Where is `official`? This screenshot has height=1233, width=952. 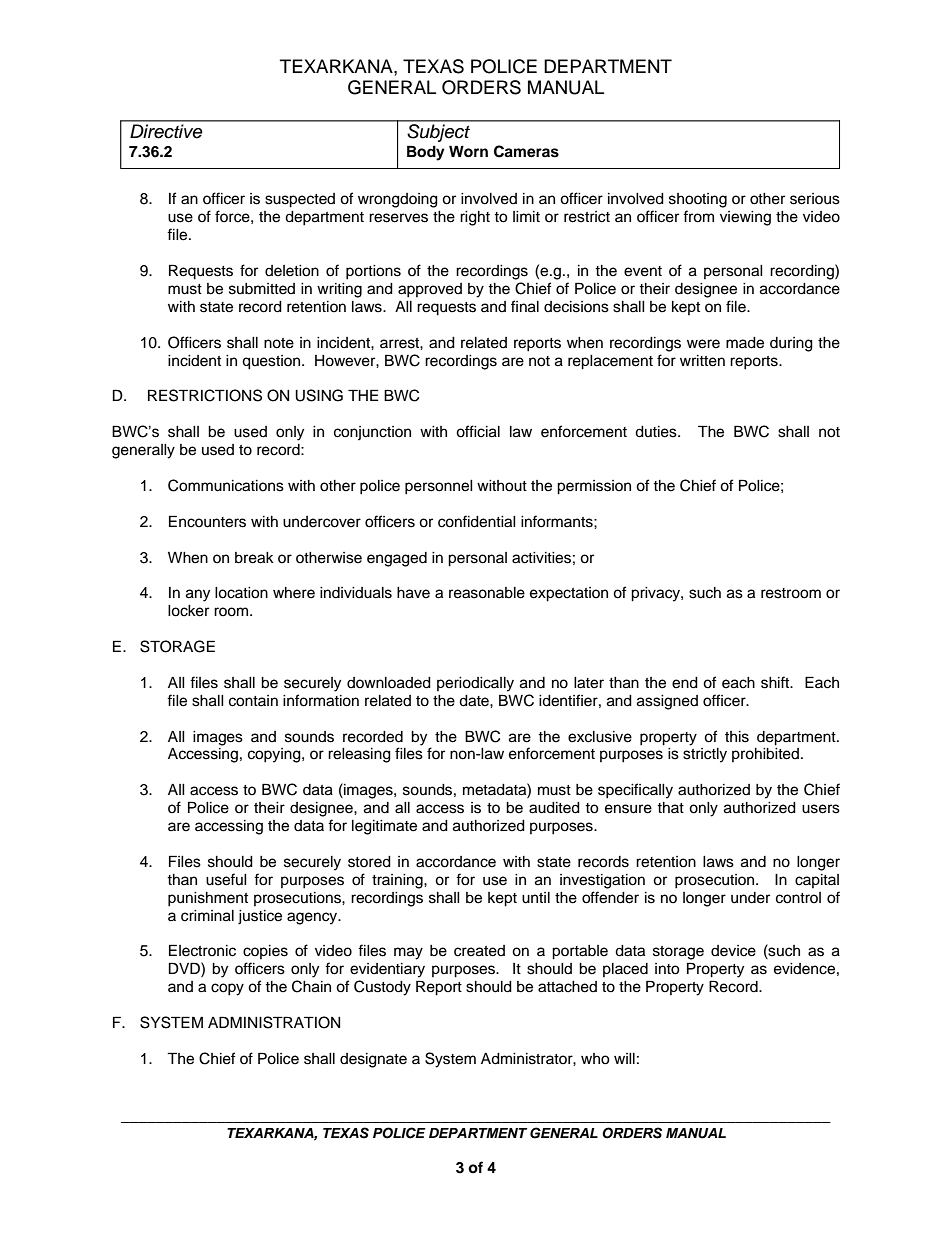 official is located at coordinates (478, 431).
